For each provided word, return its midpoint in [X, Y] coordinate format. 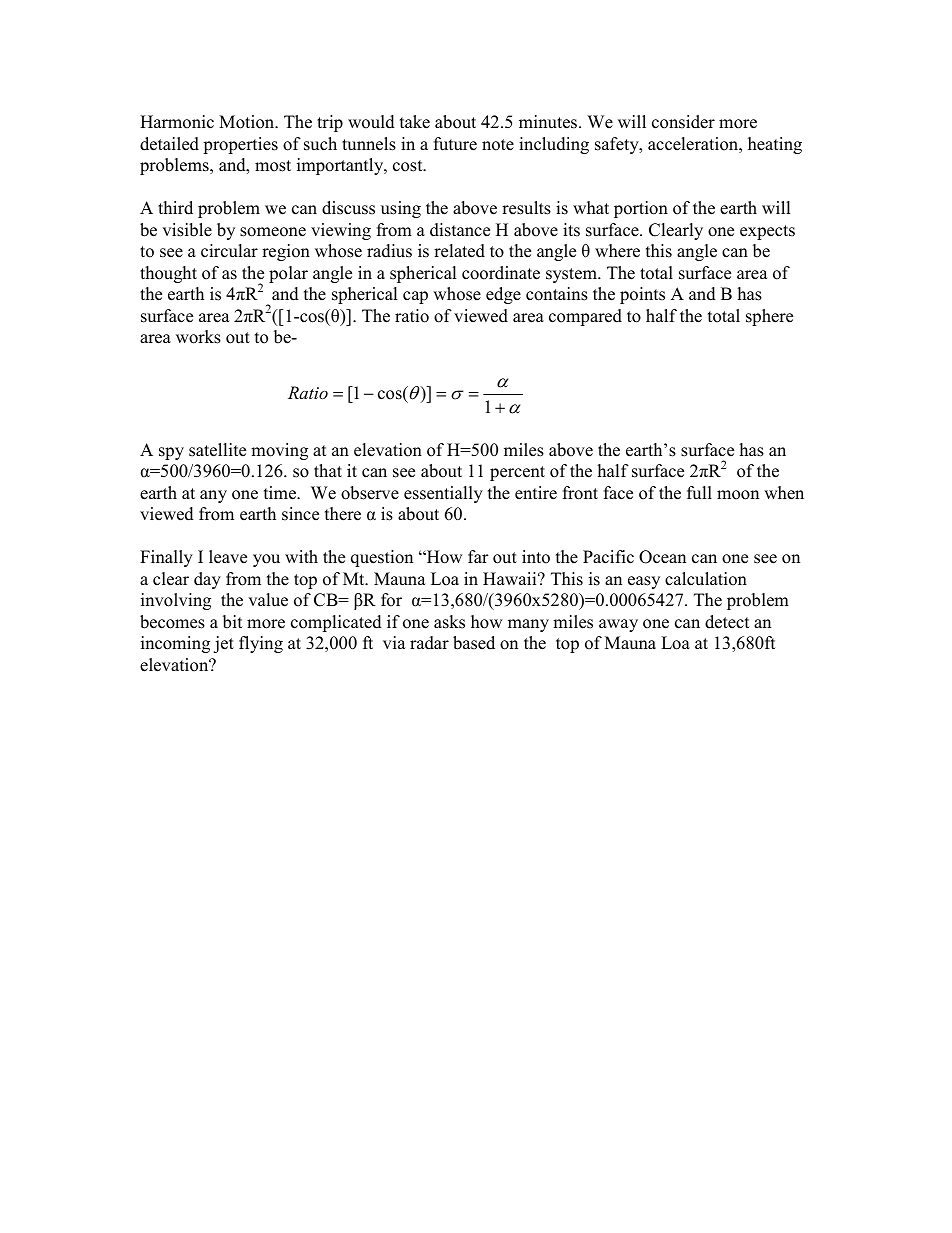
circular [229, 251]
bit [232, 622]
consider [683, 122]
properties [240, 145]
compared [585, 317]
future [455, 144]
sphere [769, 317]
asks [449, 622]
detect [727, 622]
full [699, 493]
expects [767, 232]
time [281, 493]
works [198, 337]
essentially [443, 494]
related [459, 251]
